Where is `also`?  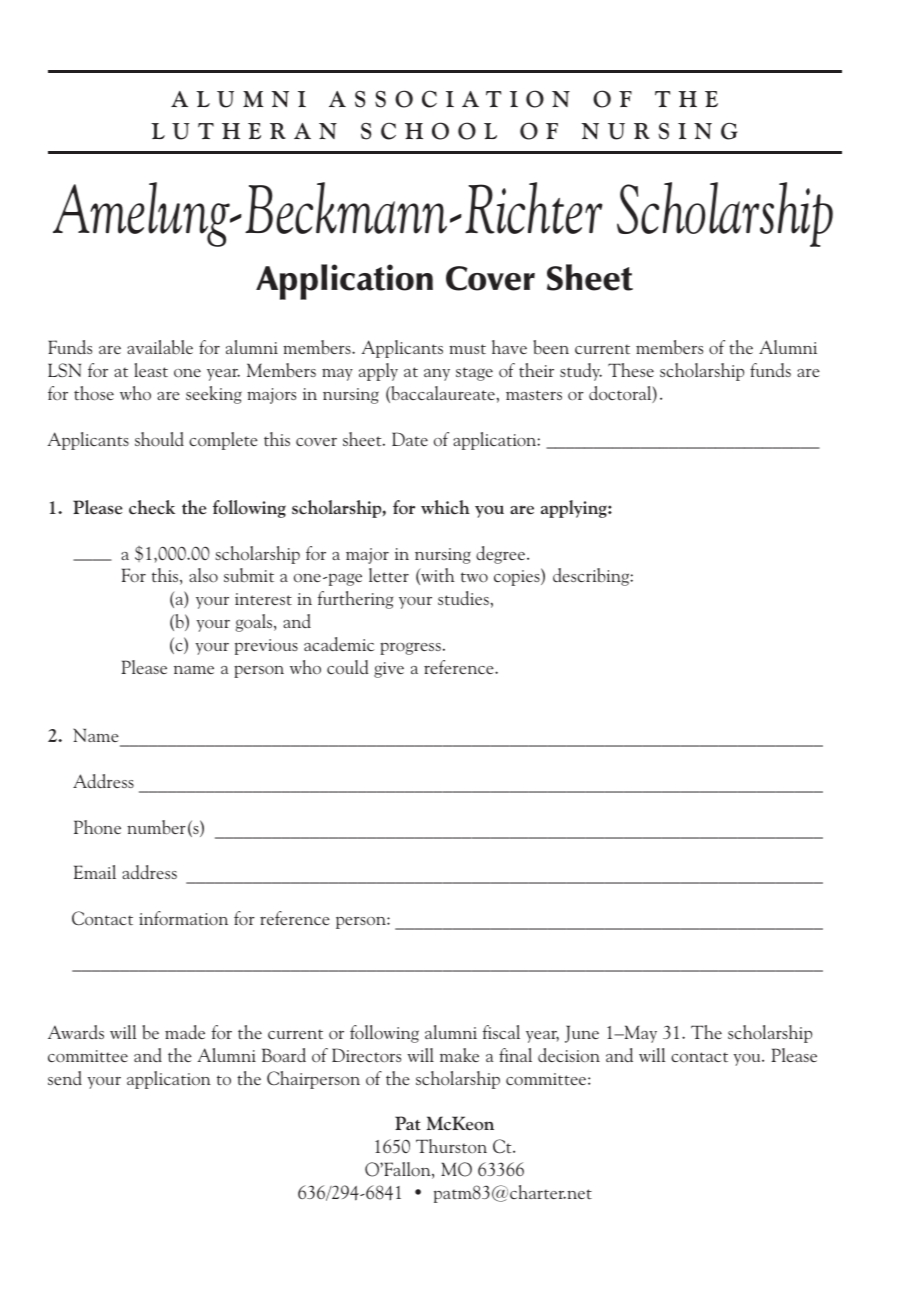
also is located at coordinates (203, 575).
